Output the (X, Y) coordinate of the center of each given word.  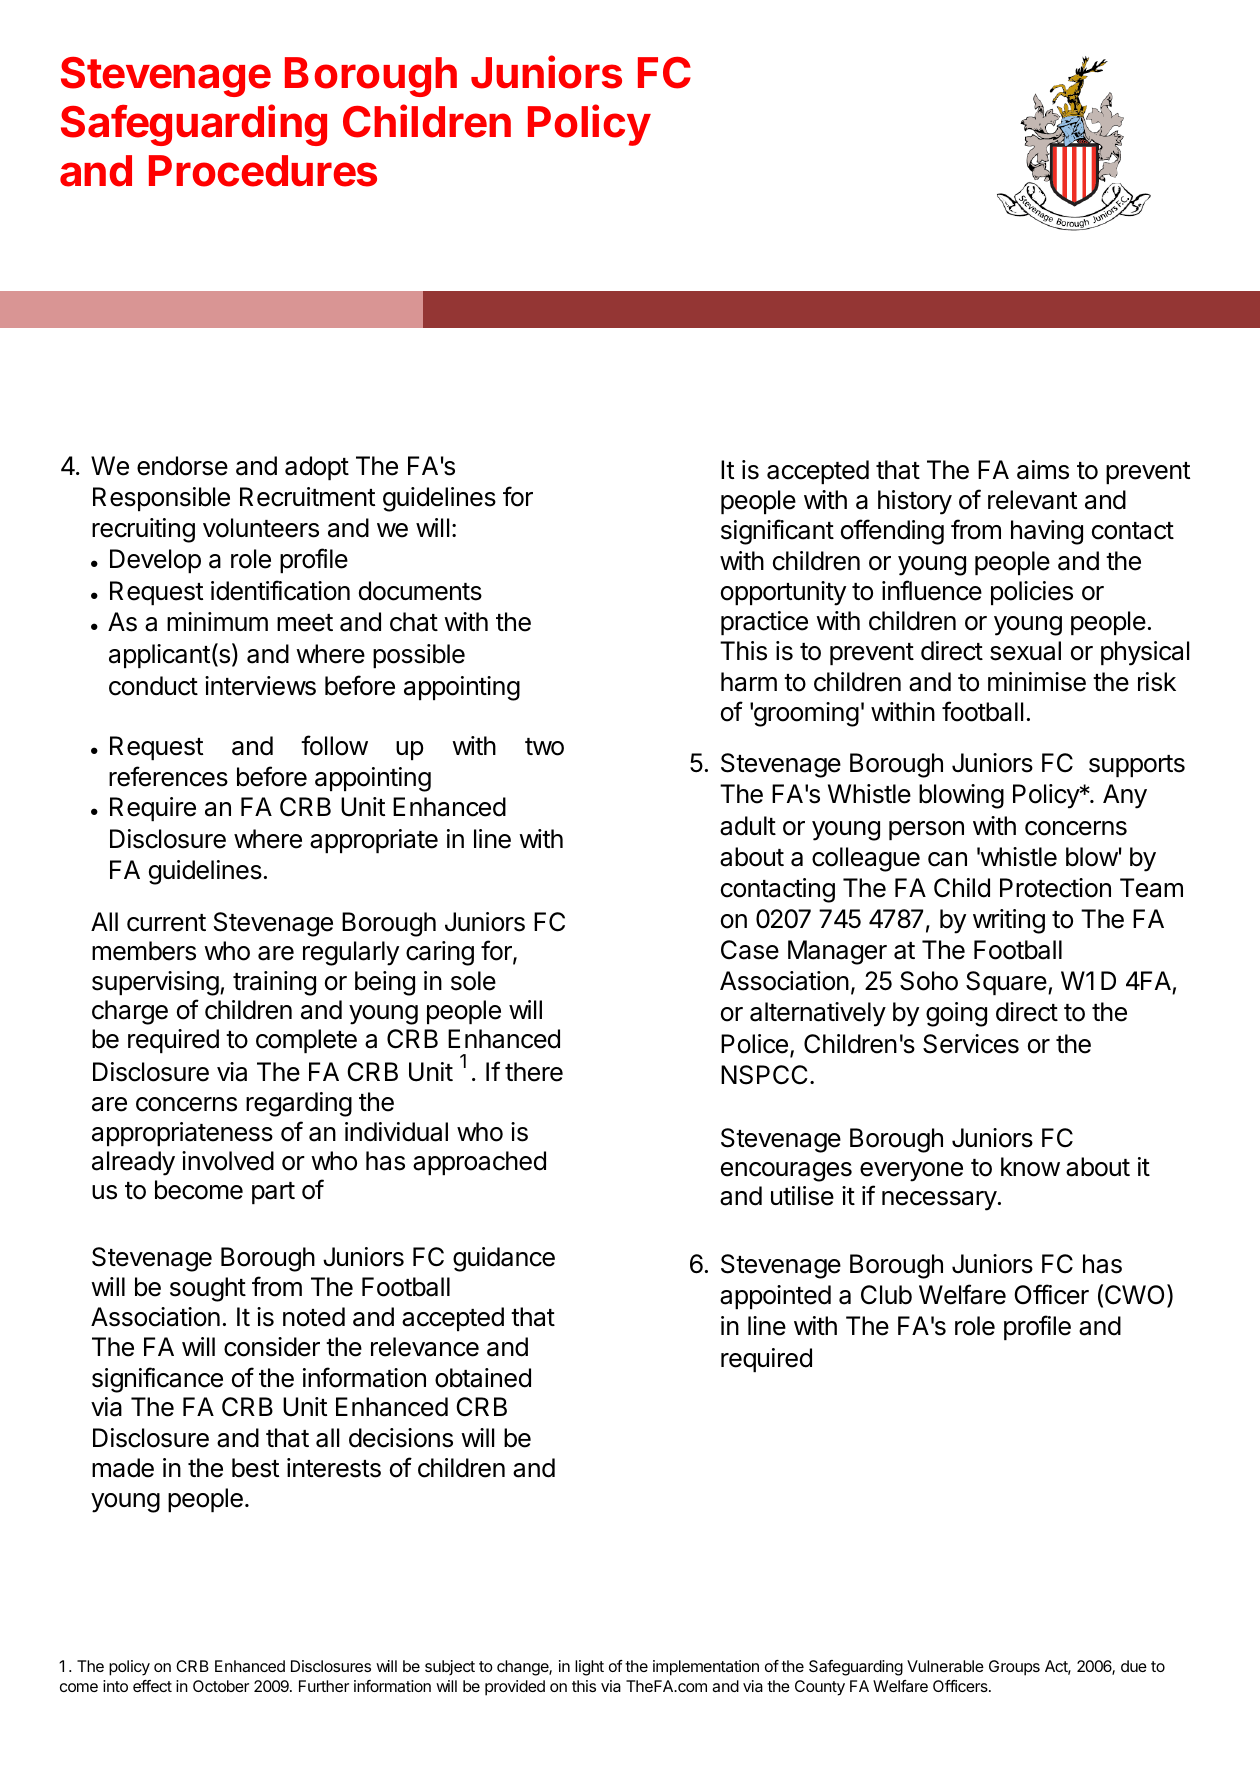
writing (1009, 921)
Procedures (263, 171)
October (221, 1686)
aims (1043, 470)
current (166, 923)
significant (777, 532)
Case (750, 950)
